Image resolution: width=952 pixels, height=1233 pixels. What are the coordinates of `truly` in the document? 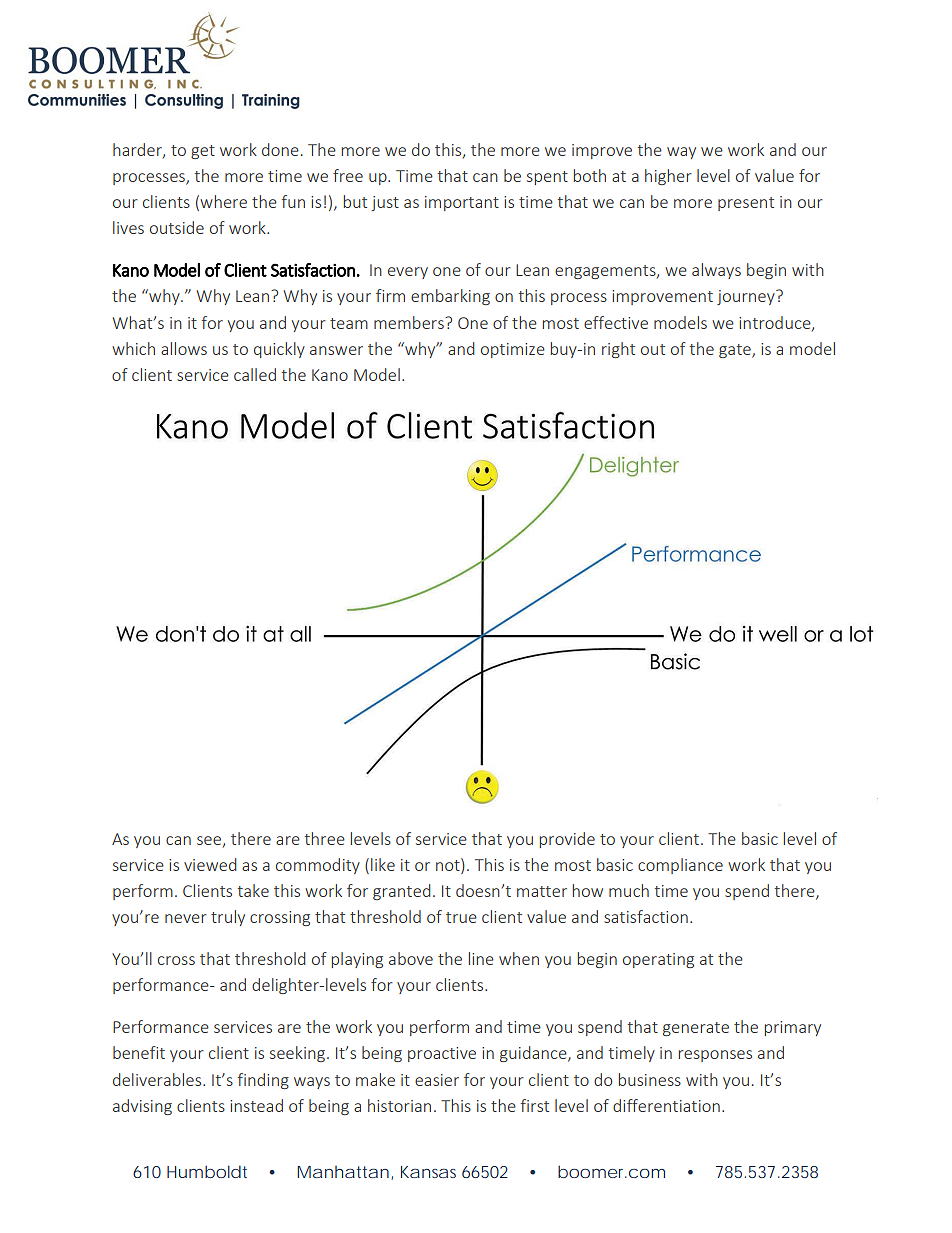 It's located at (228, 918).
